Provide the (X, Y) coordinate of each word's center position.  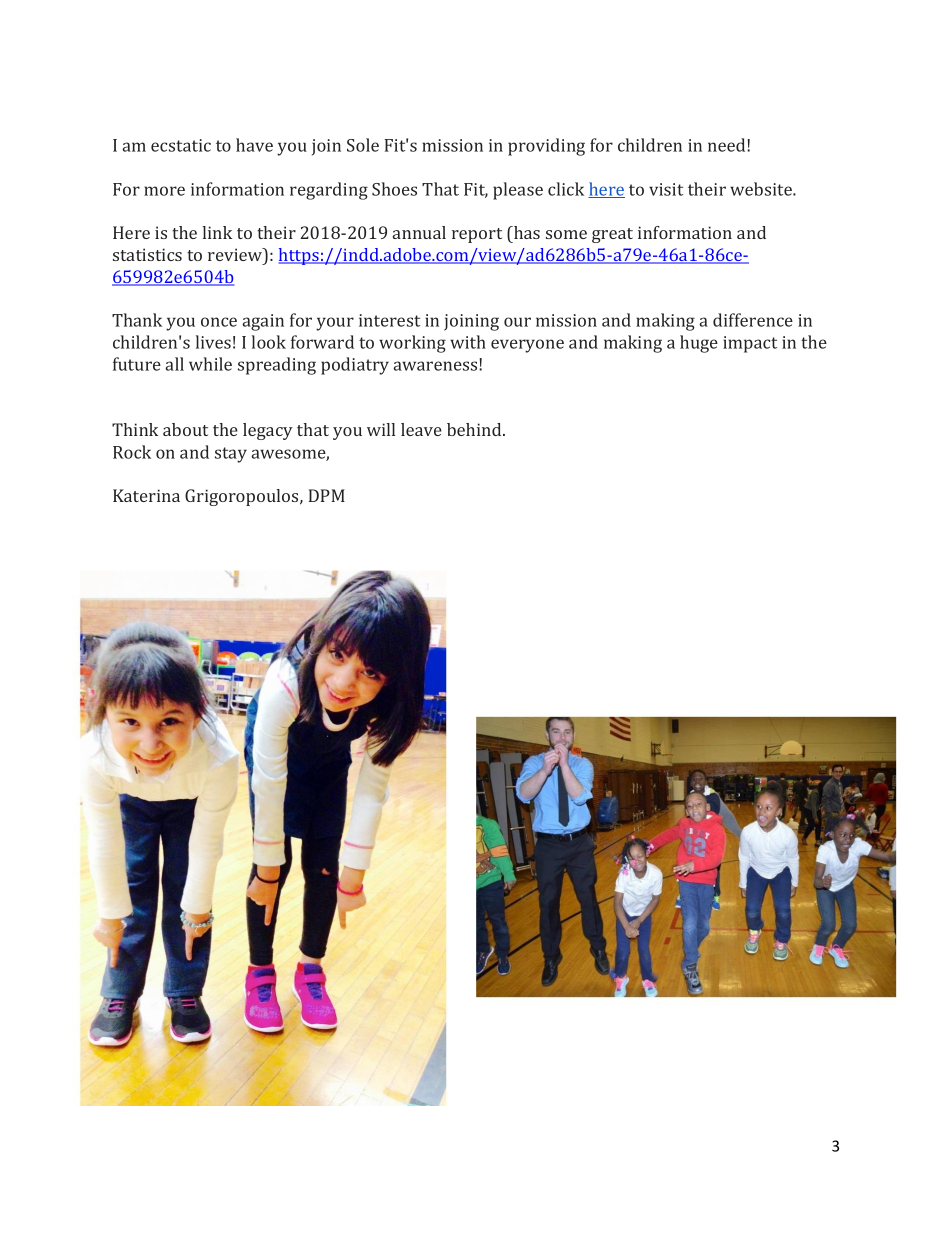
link (217, 232)
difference (753, 320)
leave (421, 429)
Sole (363, 145)
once (219, 322)
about (185, 429)
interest (389, 320)
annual (419, 232)
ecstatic (181, 145)
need (728, 145)
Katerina (146, 495)
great (612, 235)
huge (699, 344)
